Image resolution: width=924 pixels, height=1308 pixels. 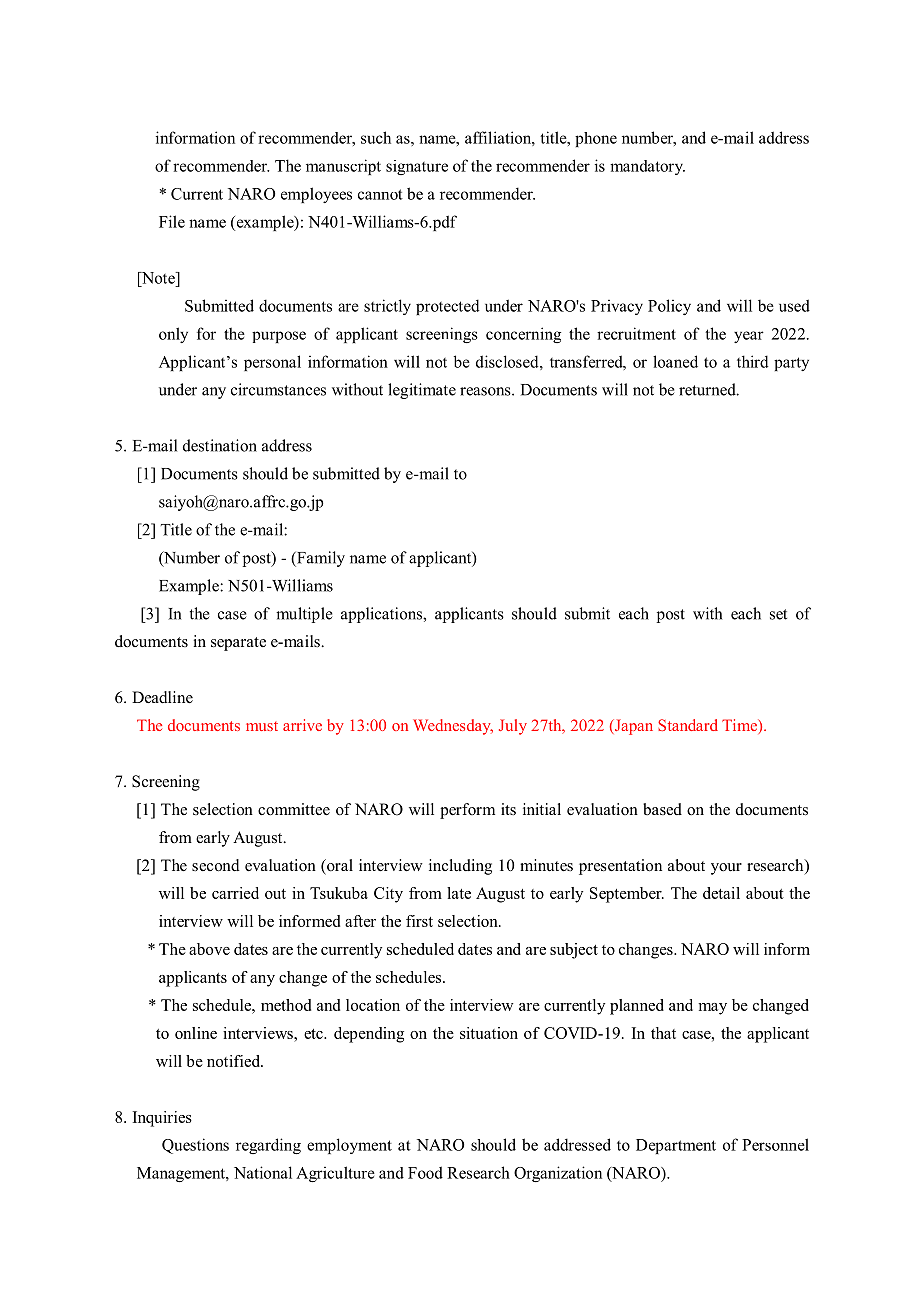 What do you see at coordinates (216, 865) in the image?
I see `second` at bounding box center [216, 865].
